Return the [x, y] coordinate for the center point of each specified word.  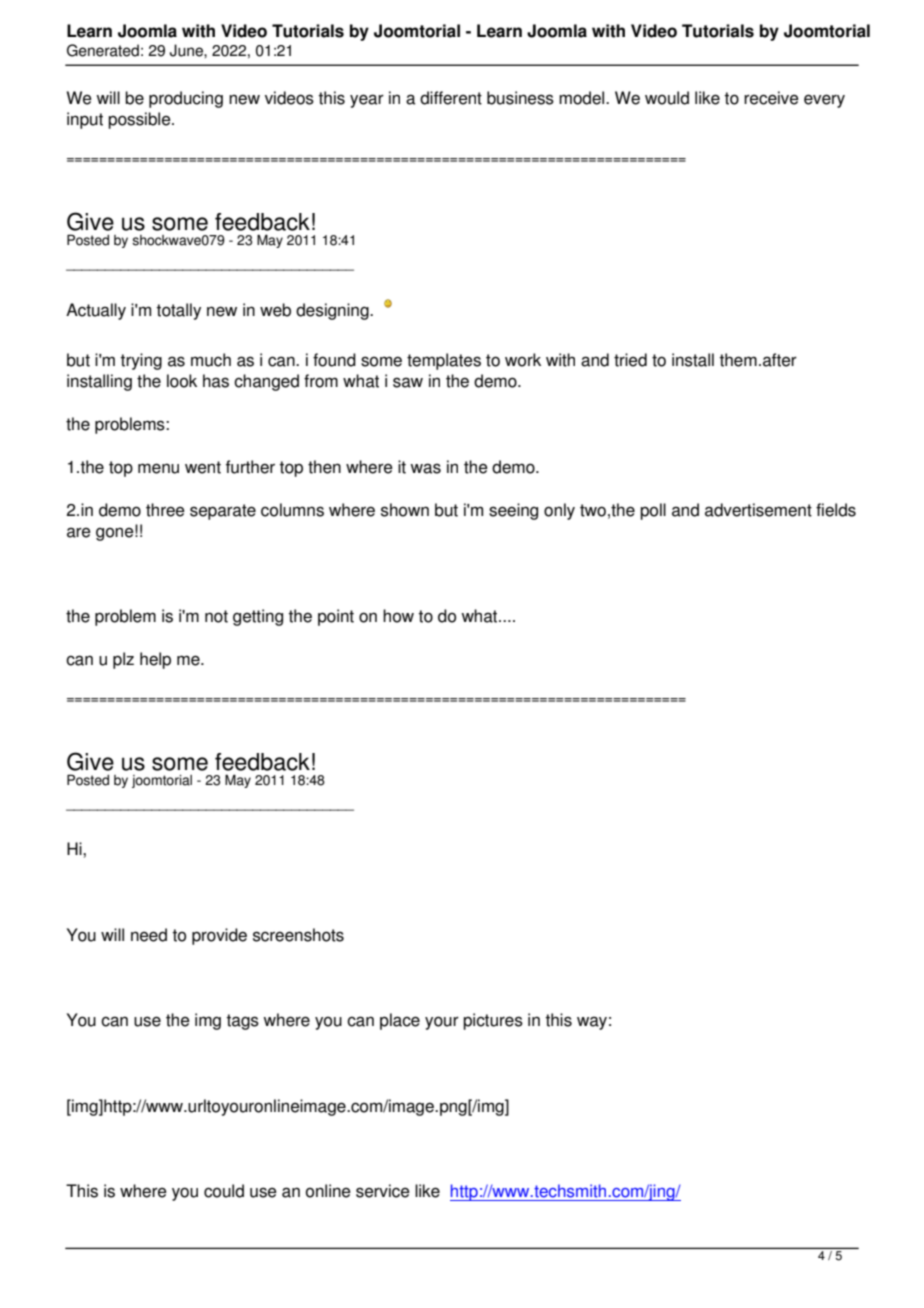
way [592, 1023]
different [451, 98]
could [224, 1191]
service [383, 1191]
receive [771, 98]
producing [186, 99]
